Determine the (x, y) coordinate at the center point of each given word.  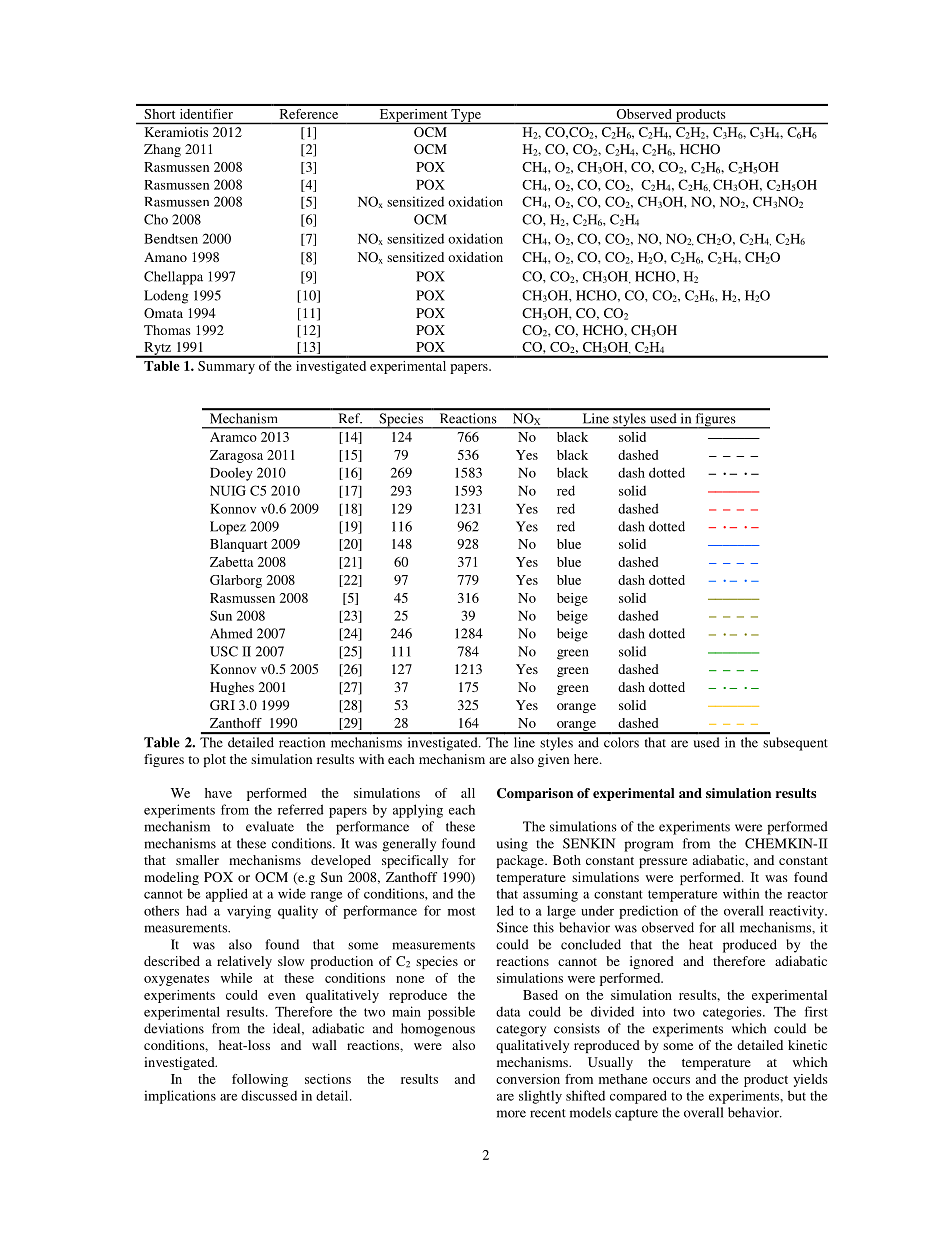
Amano (165, 257)
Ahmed (231, 633)
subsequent (795, 744)
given (553, 760)
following (260, 1080)
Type (466, 116)
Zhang (162, 150)
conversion (528, 1079)
